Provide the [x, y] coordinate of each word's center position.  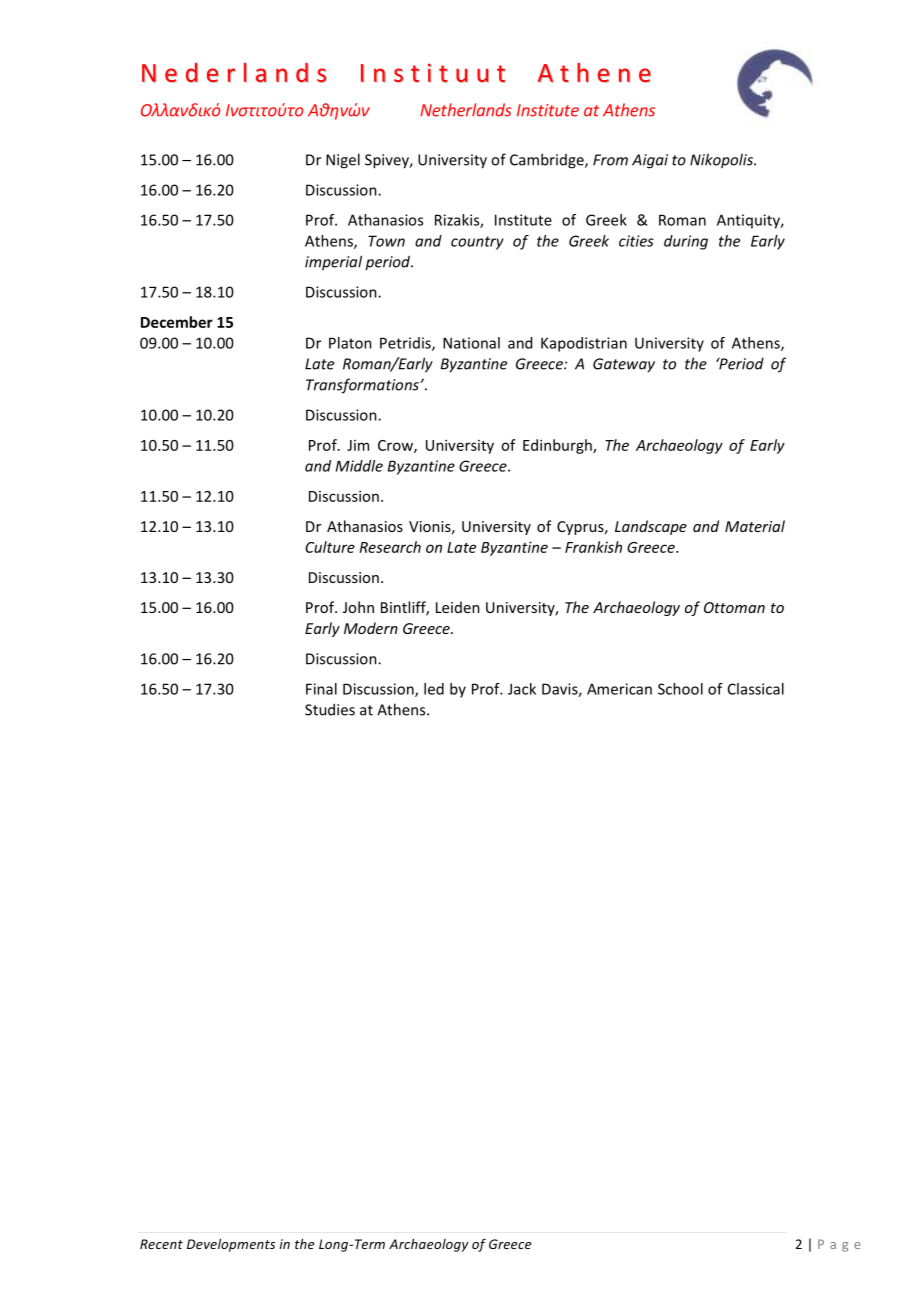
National [471, 343]
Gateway [624, 365]
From [610, 160]
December [177, 322]
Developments [231, 1245]
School [680, 689]
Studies [330, 709]
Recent [161, 1244]
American [619, 689]
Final [321, 689]
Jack [522, 689]
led [434, 689]
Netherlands [466, 110]
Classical [756, 689]
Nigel [343, 161]
